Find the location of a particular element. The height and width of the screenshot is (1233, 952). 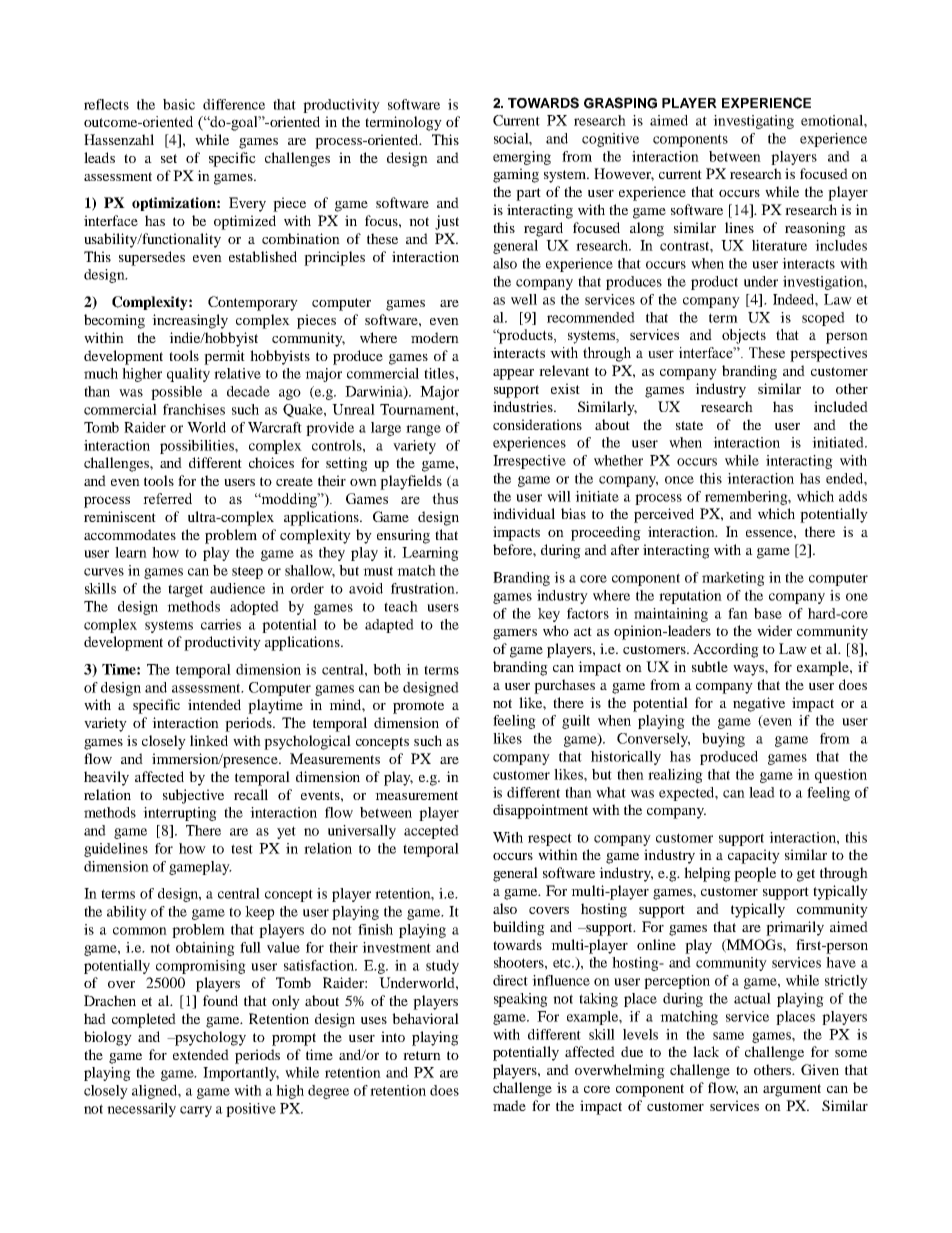

investigating is located at coordinates (753, 122).
